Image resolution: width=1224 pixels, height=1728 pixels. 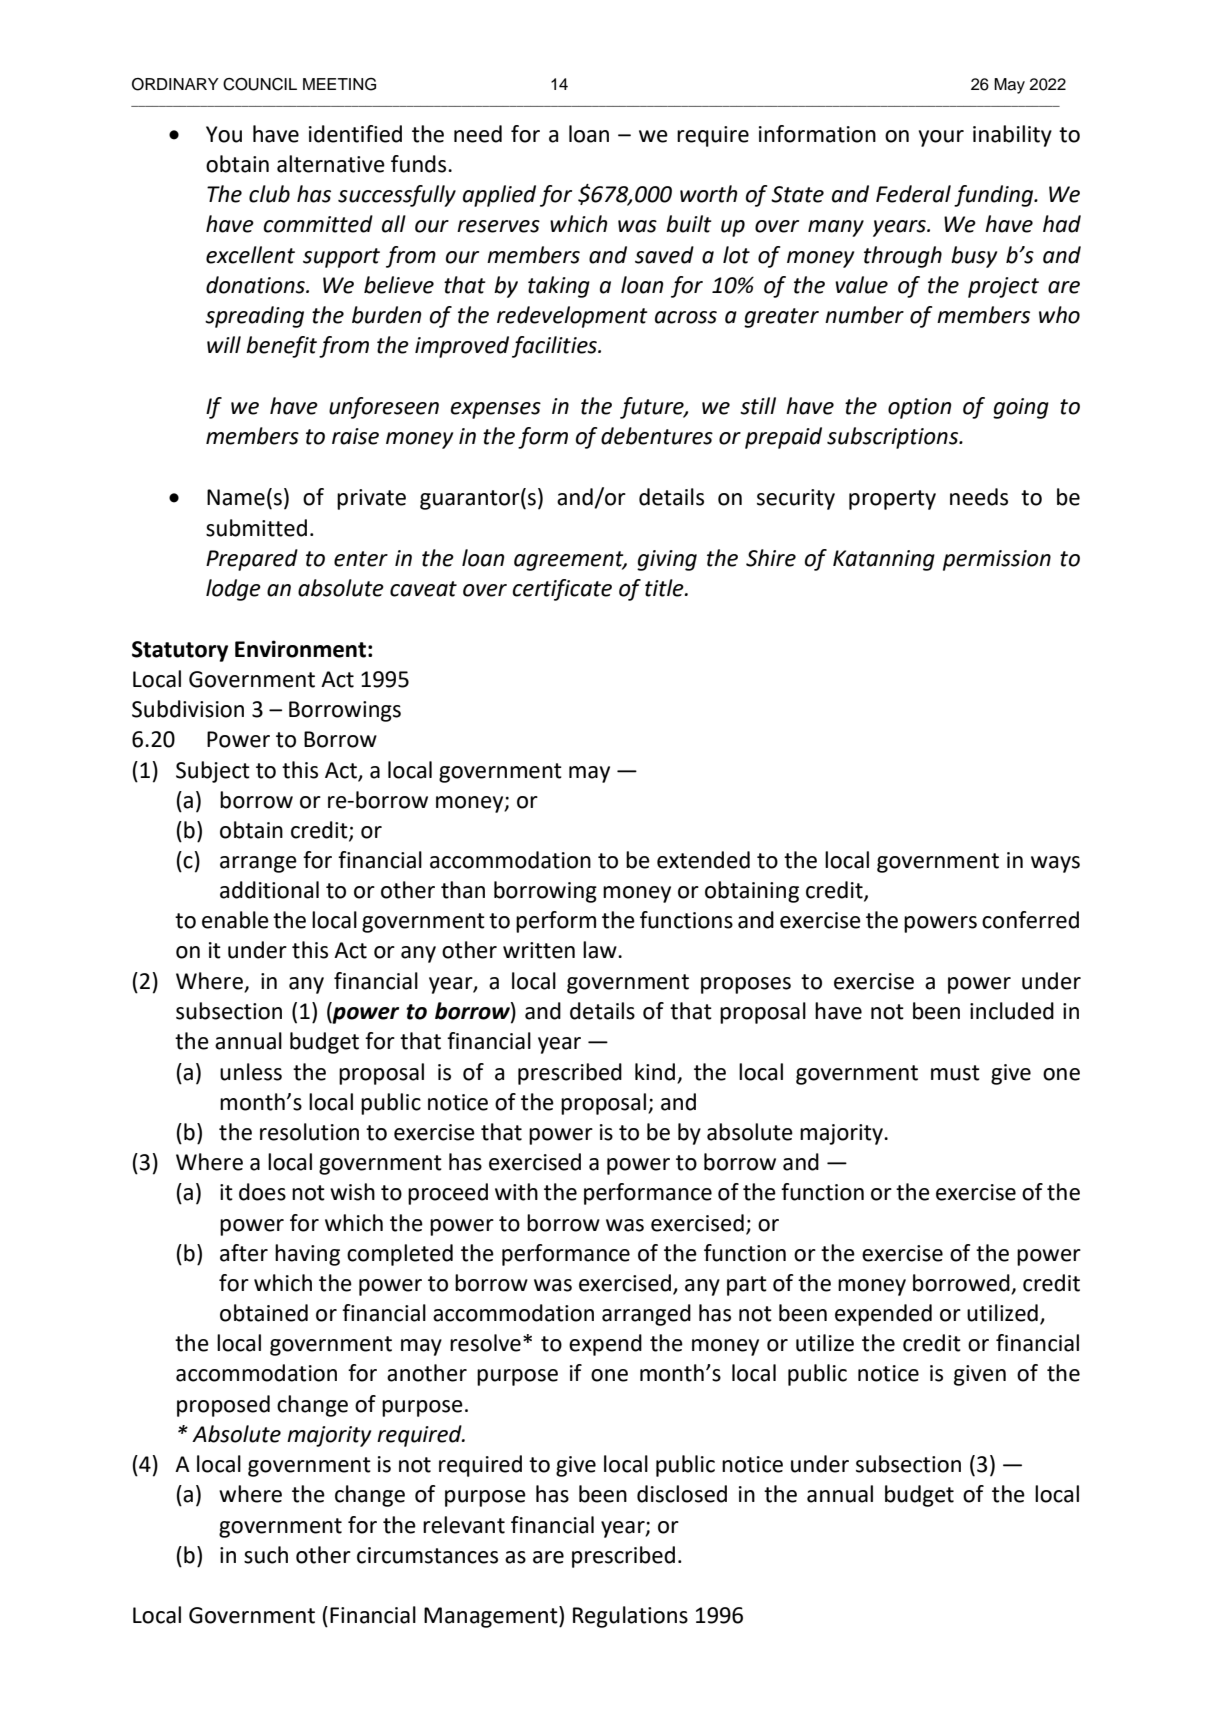 I want to click on disclosed, so click(x=682, y=1494).
